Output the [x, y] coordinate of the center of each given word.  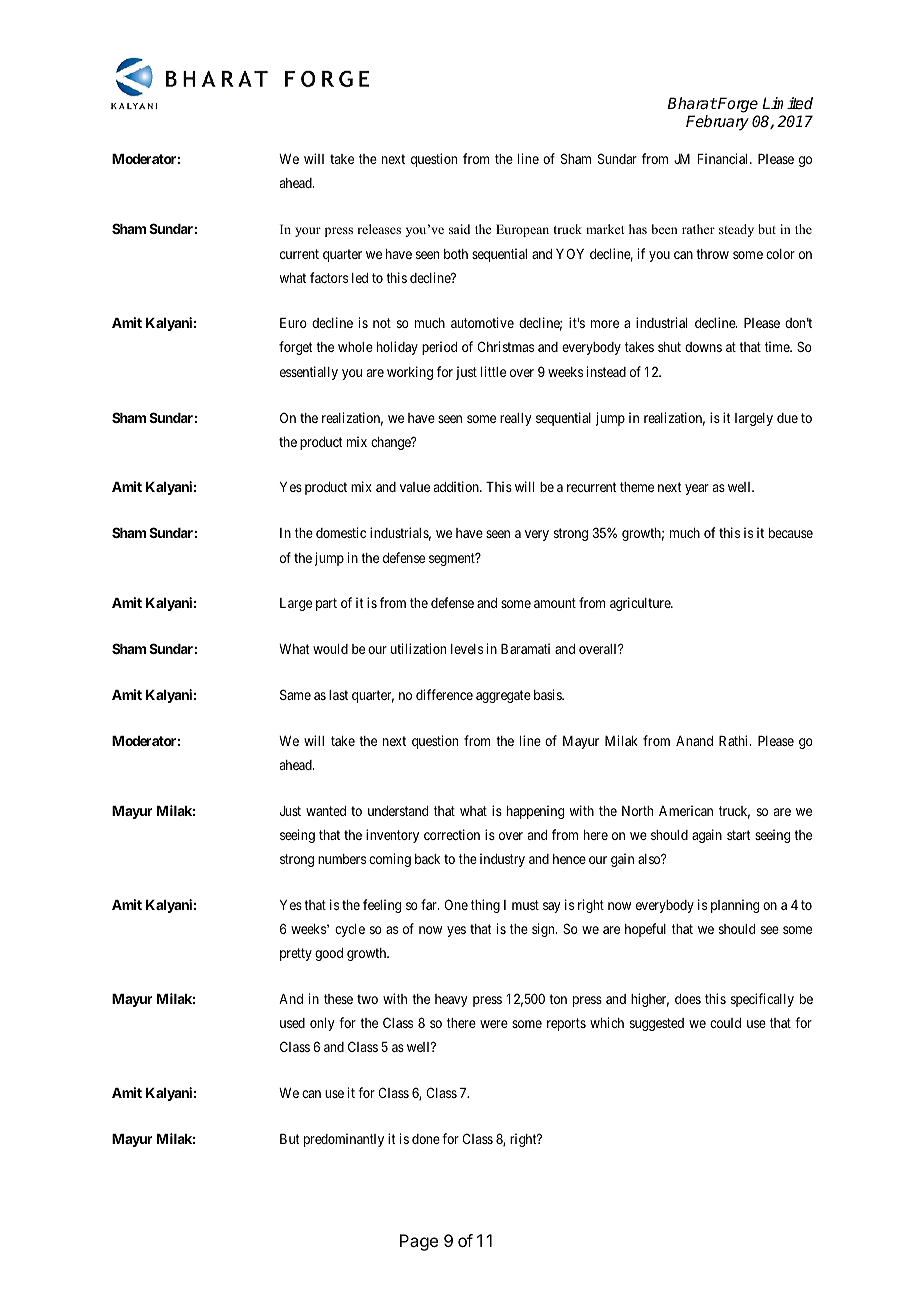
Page [419, 1242]
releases [379, 229]
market [605, 229]
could [725, 1023]
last [338, 695]
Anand [694, 741]
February [717, 123]
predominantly [344, 1140]
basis [548, 694]
